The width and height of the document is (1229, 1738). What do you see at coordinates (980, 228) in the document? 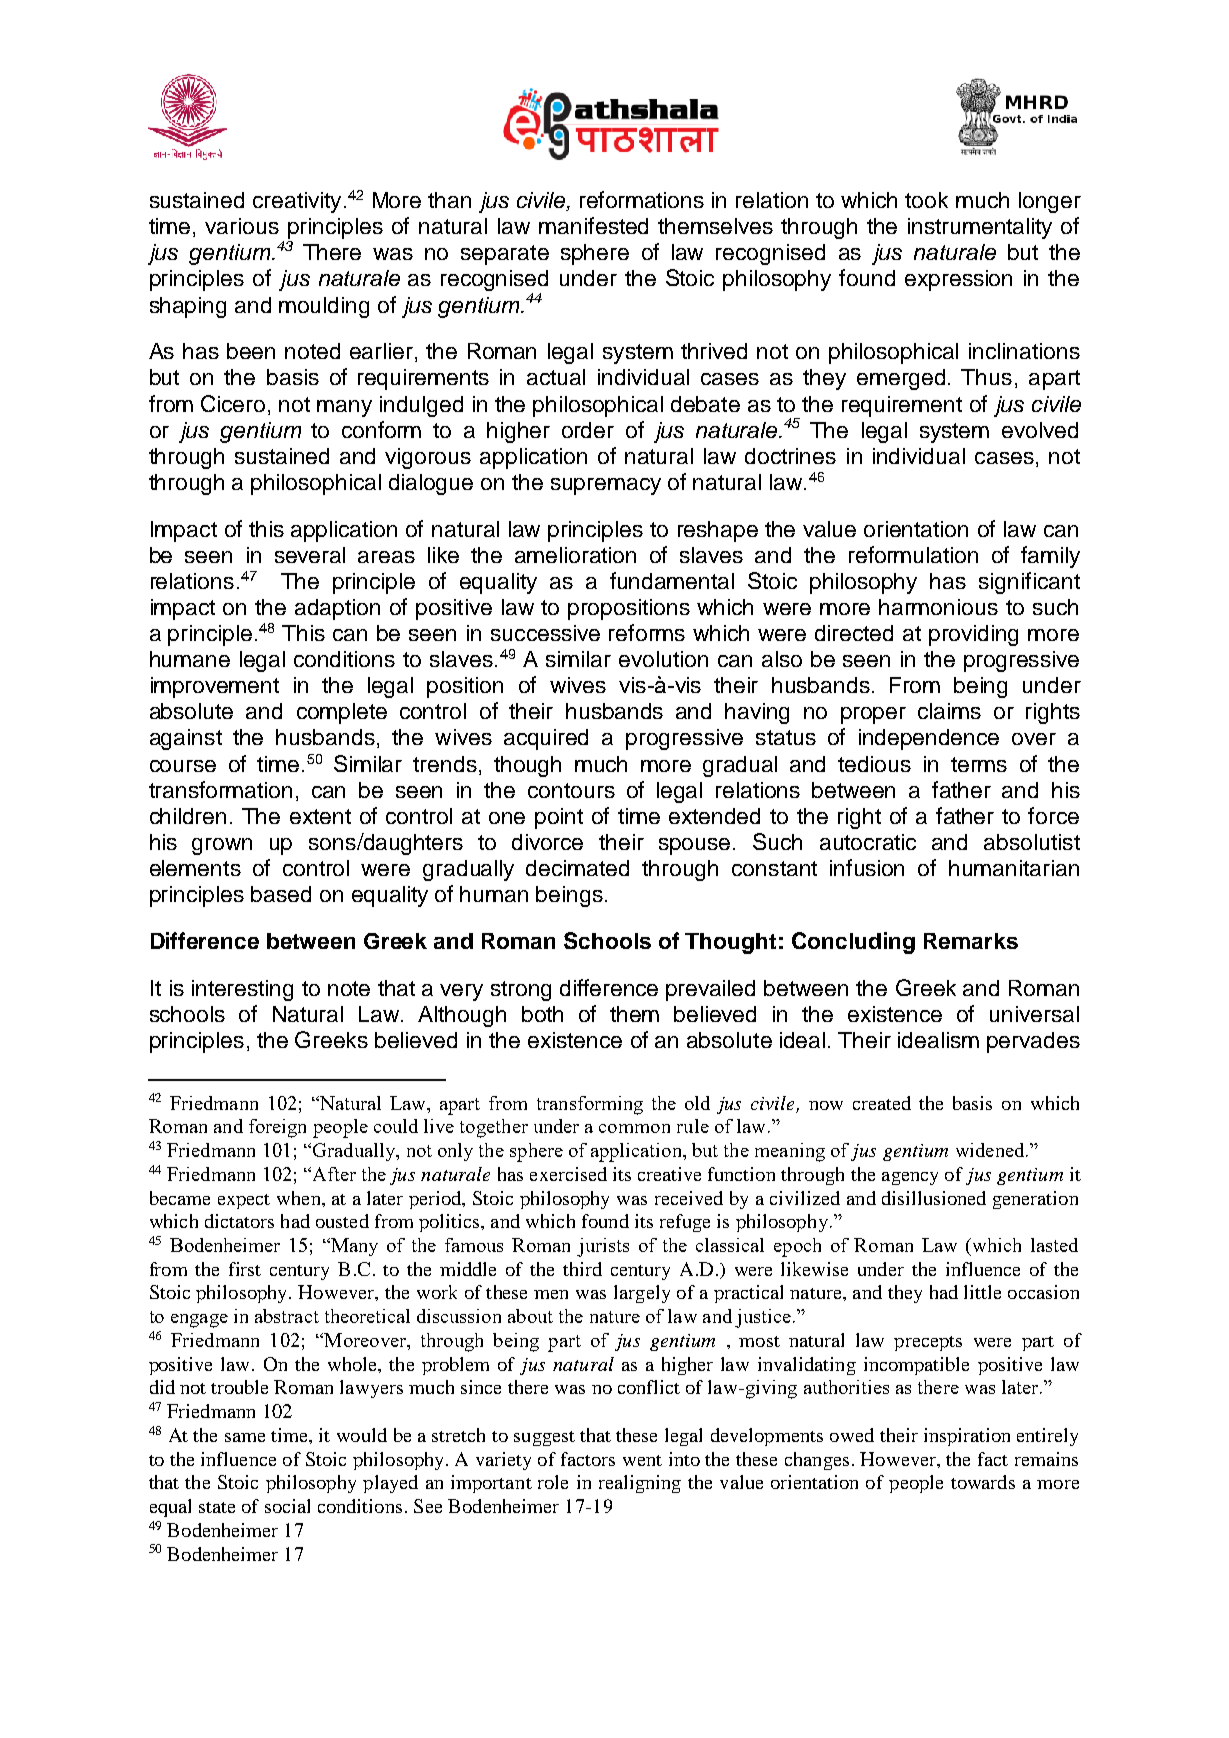
I see `instrumentality` at bounding box center [980, 228].
